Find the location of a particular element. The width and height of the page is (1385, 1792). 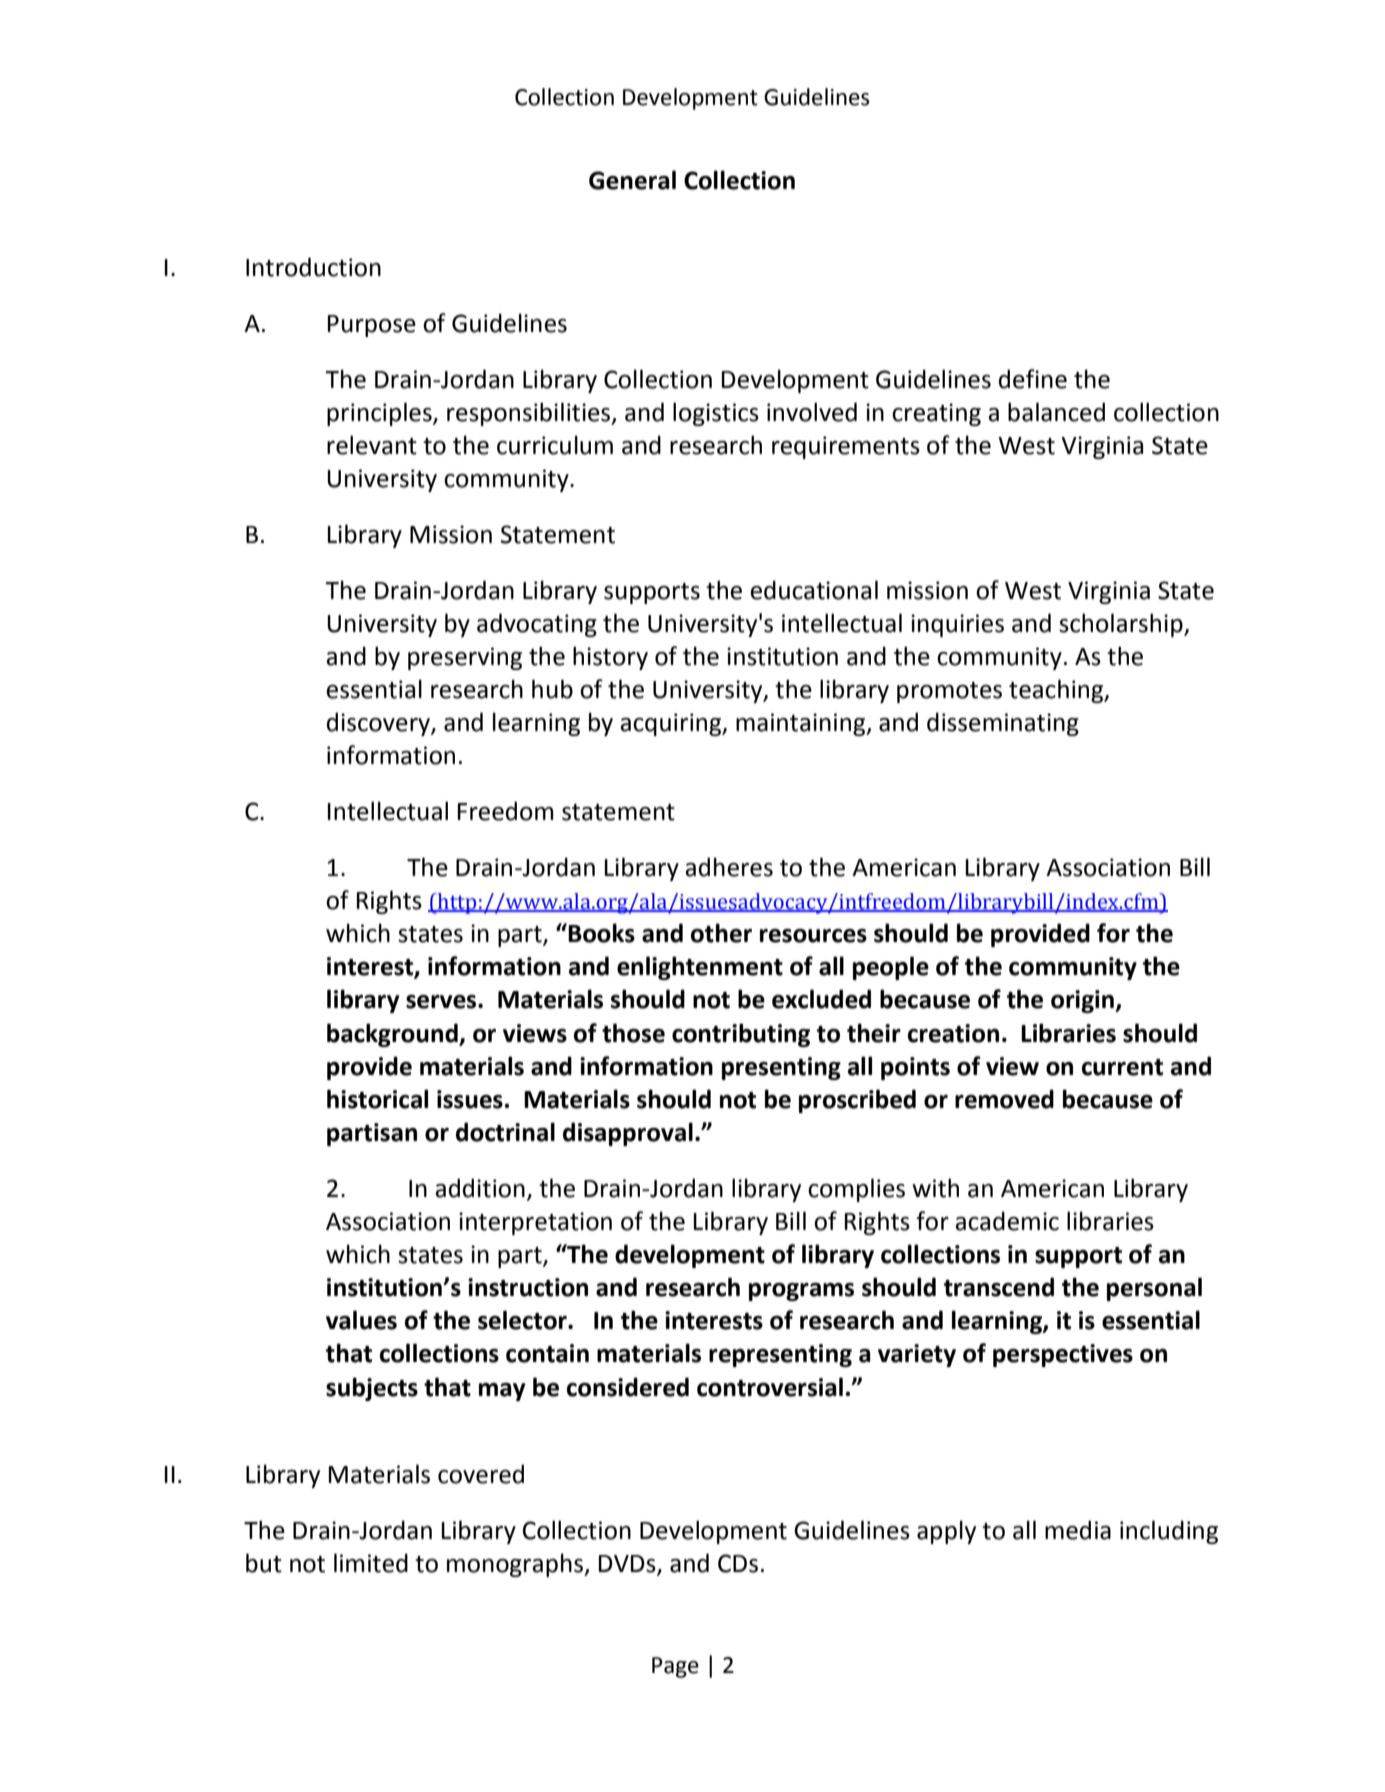

teaching is located at coordinates (1057, 691).
